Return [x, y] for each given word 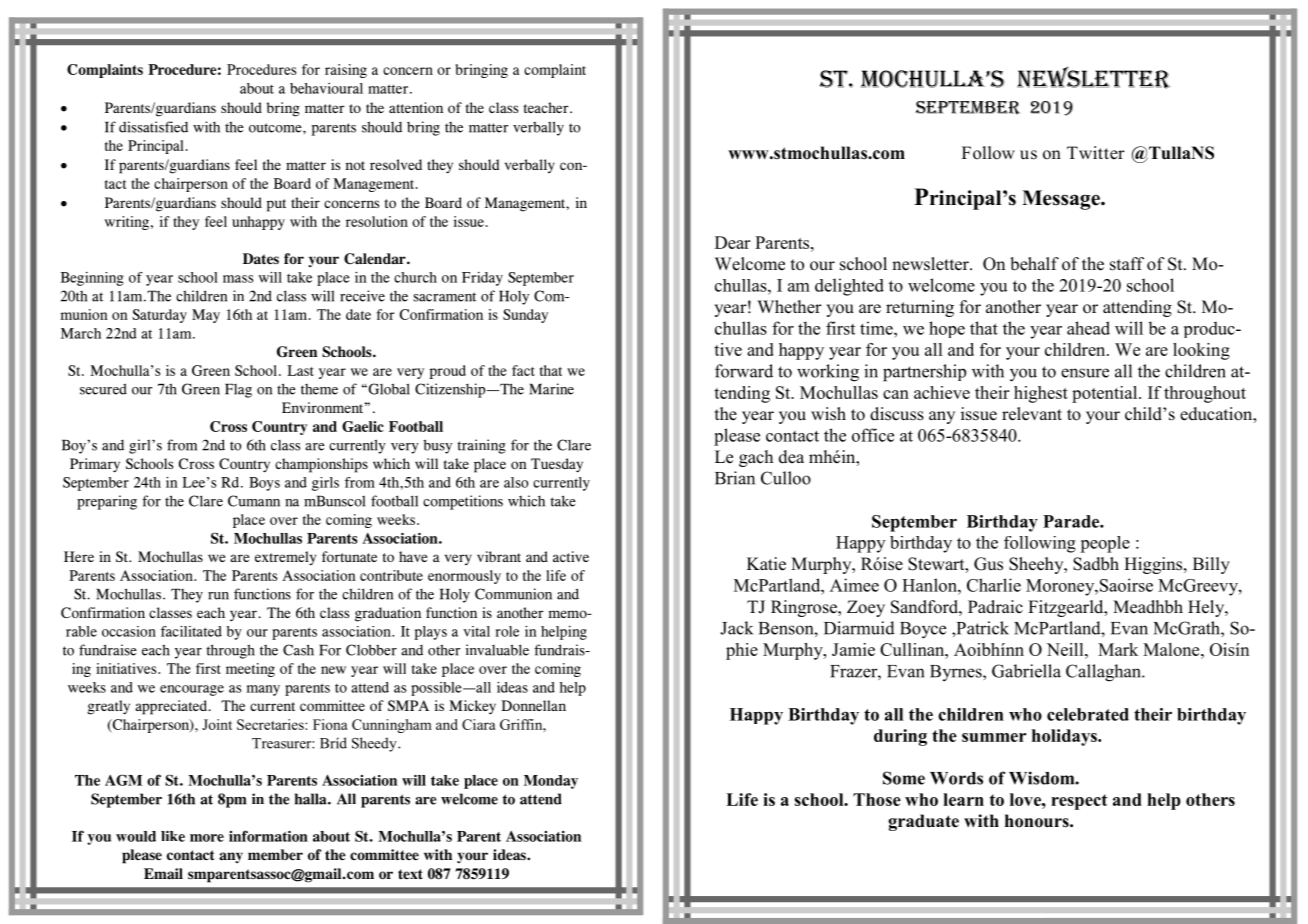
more [207, 838]
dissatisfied [153, 127]
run [218, 596]
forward [744, 371]
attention [416, 107]
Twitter [1096, 153]
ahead [1088, 328]
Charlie [994, 585]
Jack [736, 628]
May [206, 316]
